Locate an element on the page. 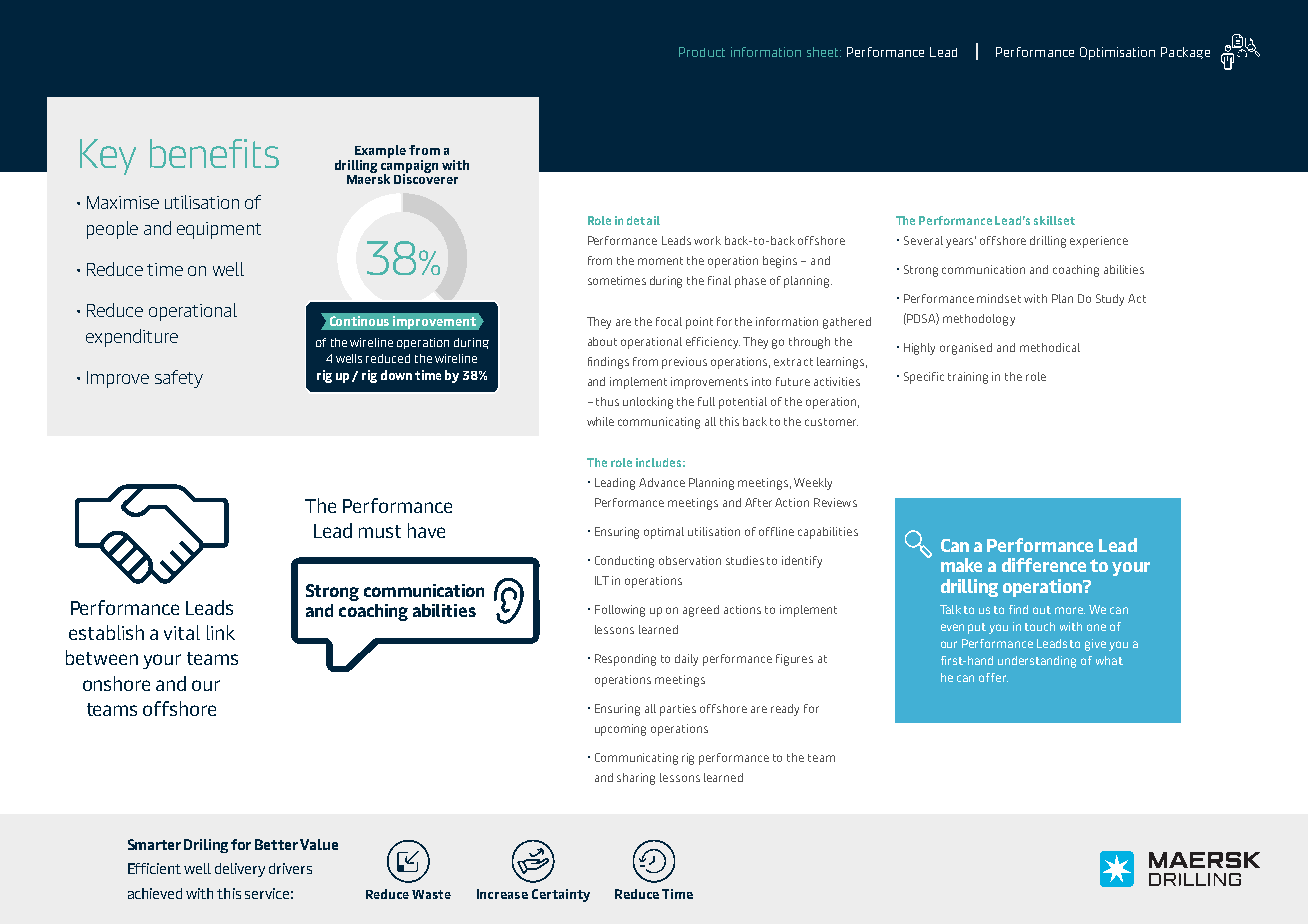  safety is located at coordinates (179, 379).
